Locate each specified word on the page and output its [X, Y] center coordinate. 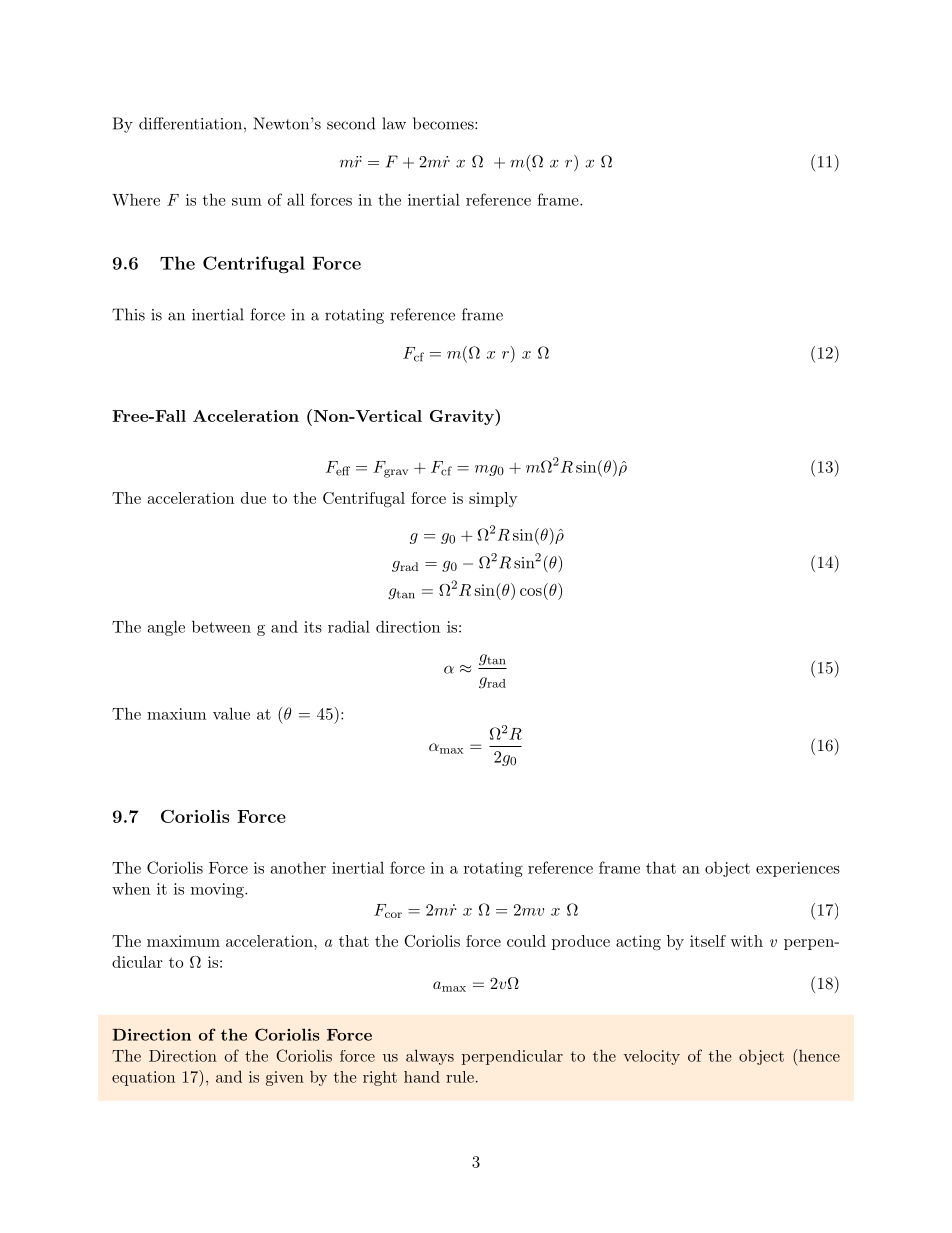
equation [143, 1078]
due [253, 498]
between [221, 626]
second [351, 123]
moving [218, 890]
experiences [798, 869]
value [231, 713]
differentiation [190, 123]
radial [349, 626]
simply [493, 499]
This [128, 314]
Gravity [463, 417]
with [746, 941]
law [394, 123]
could [526, 941]
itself [708, 941]
